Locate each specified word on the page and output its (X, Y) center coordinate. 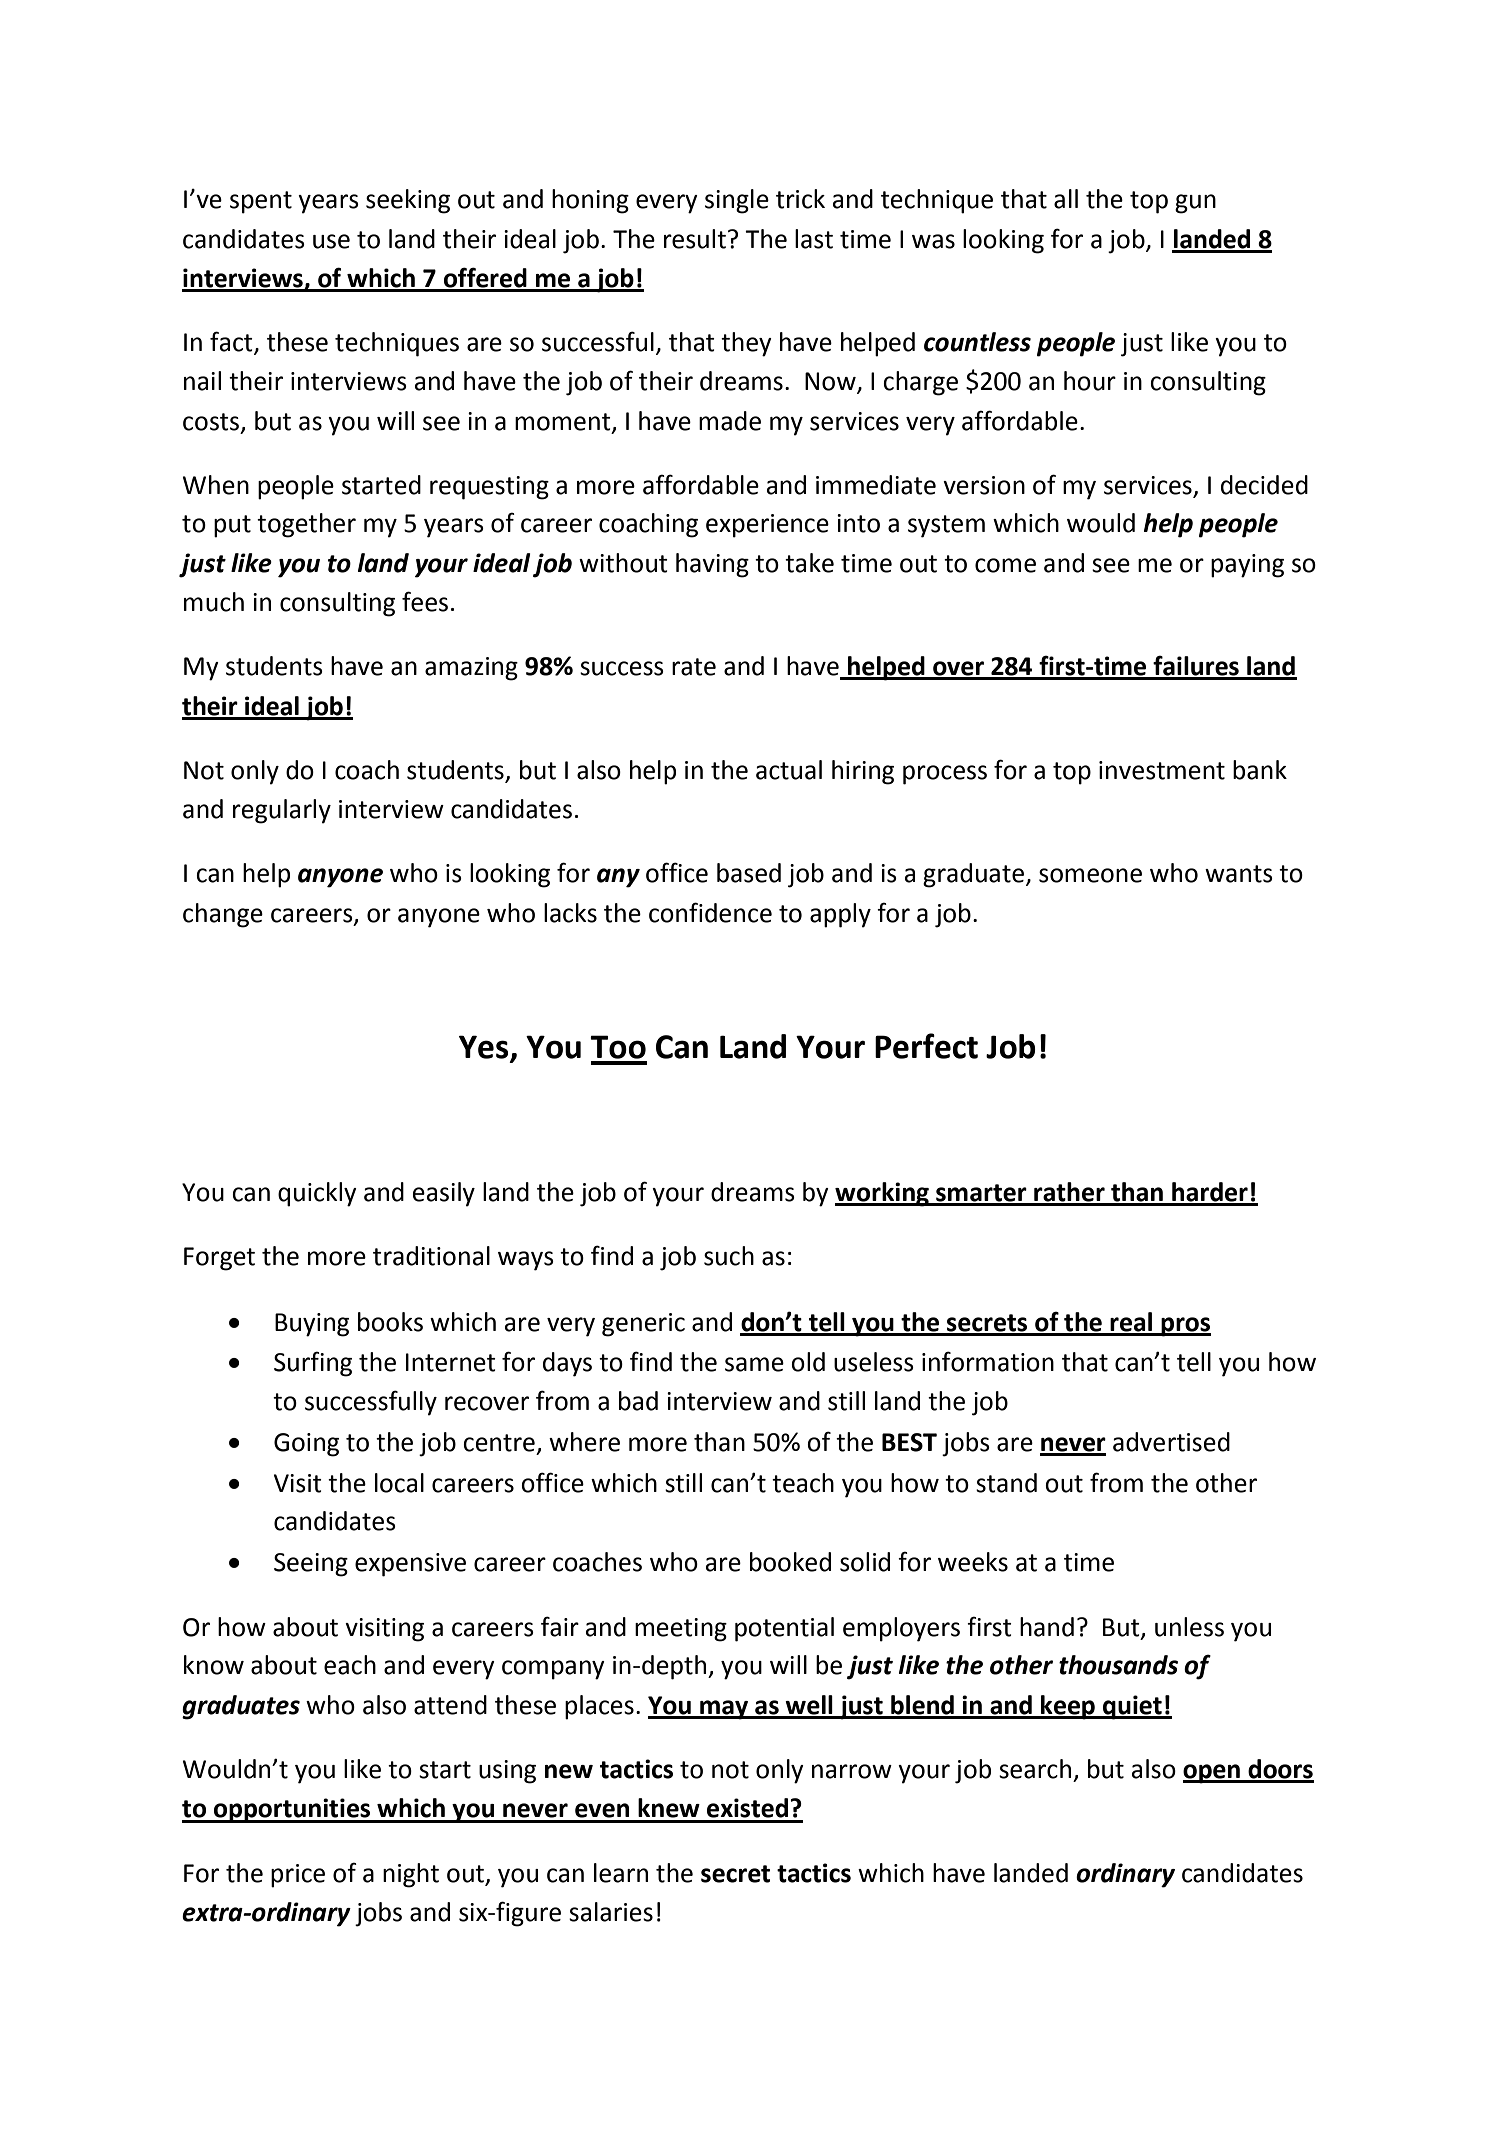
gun (1195, 204)
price (298, 1876)
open (1212, 1774)
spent (261, 202)
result (695, 239)
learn (621, 1873)
